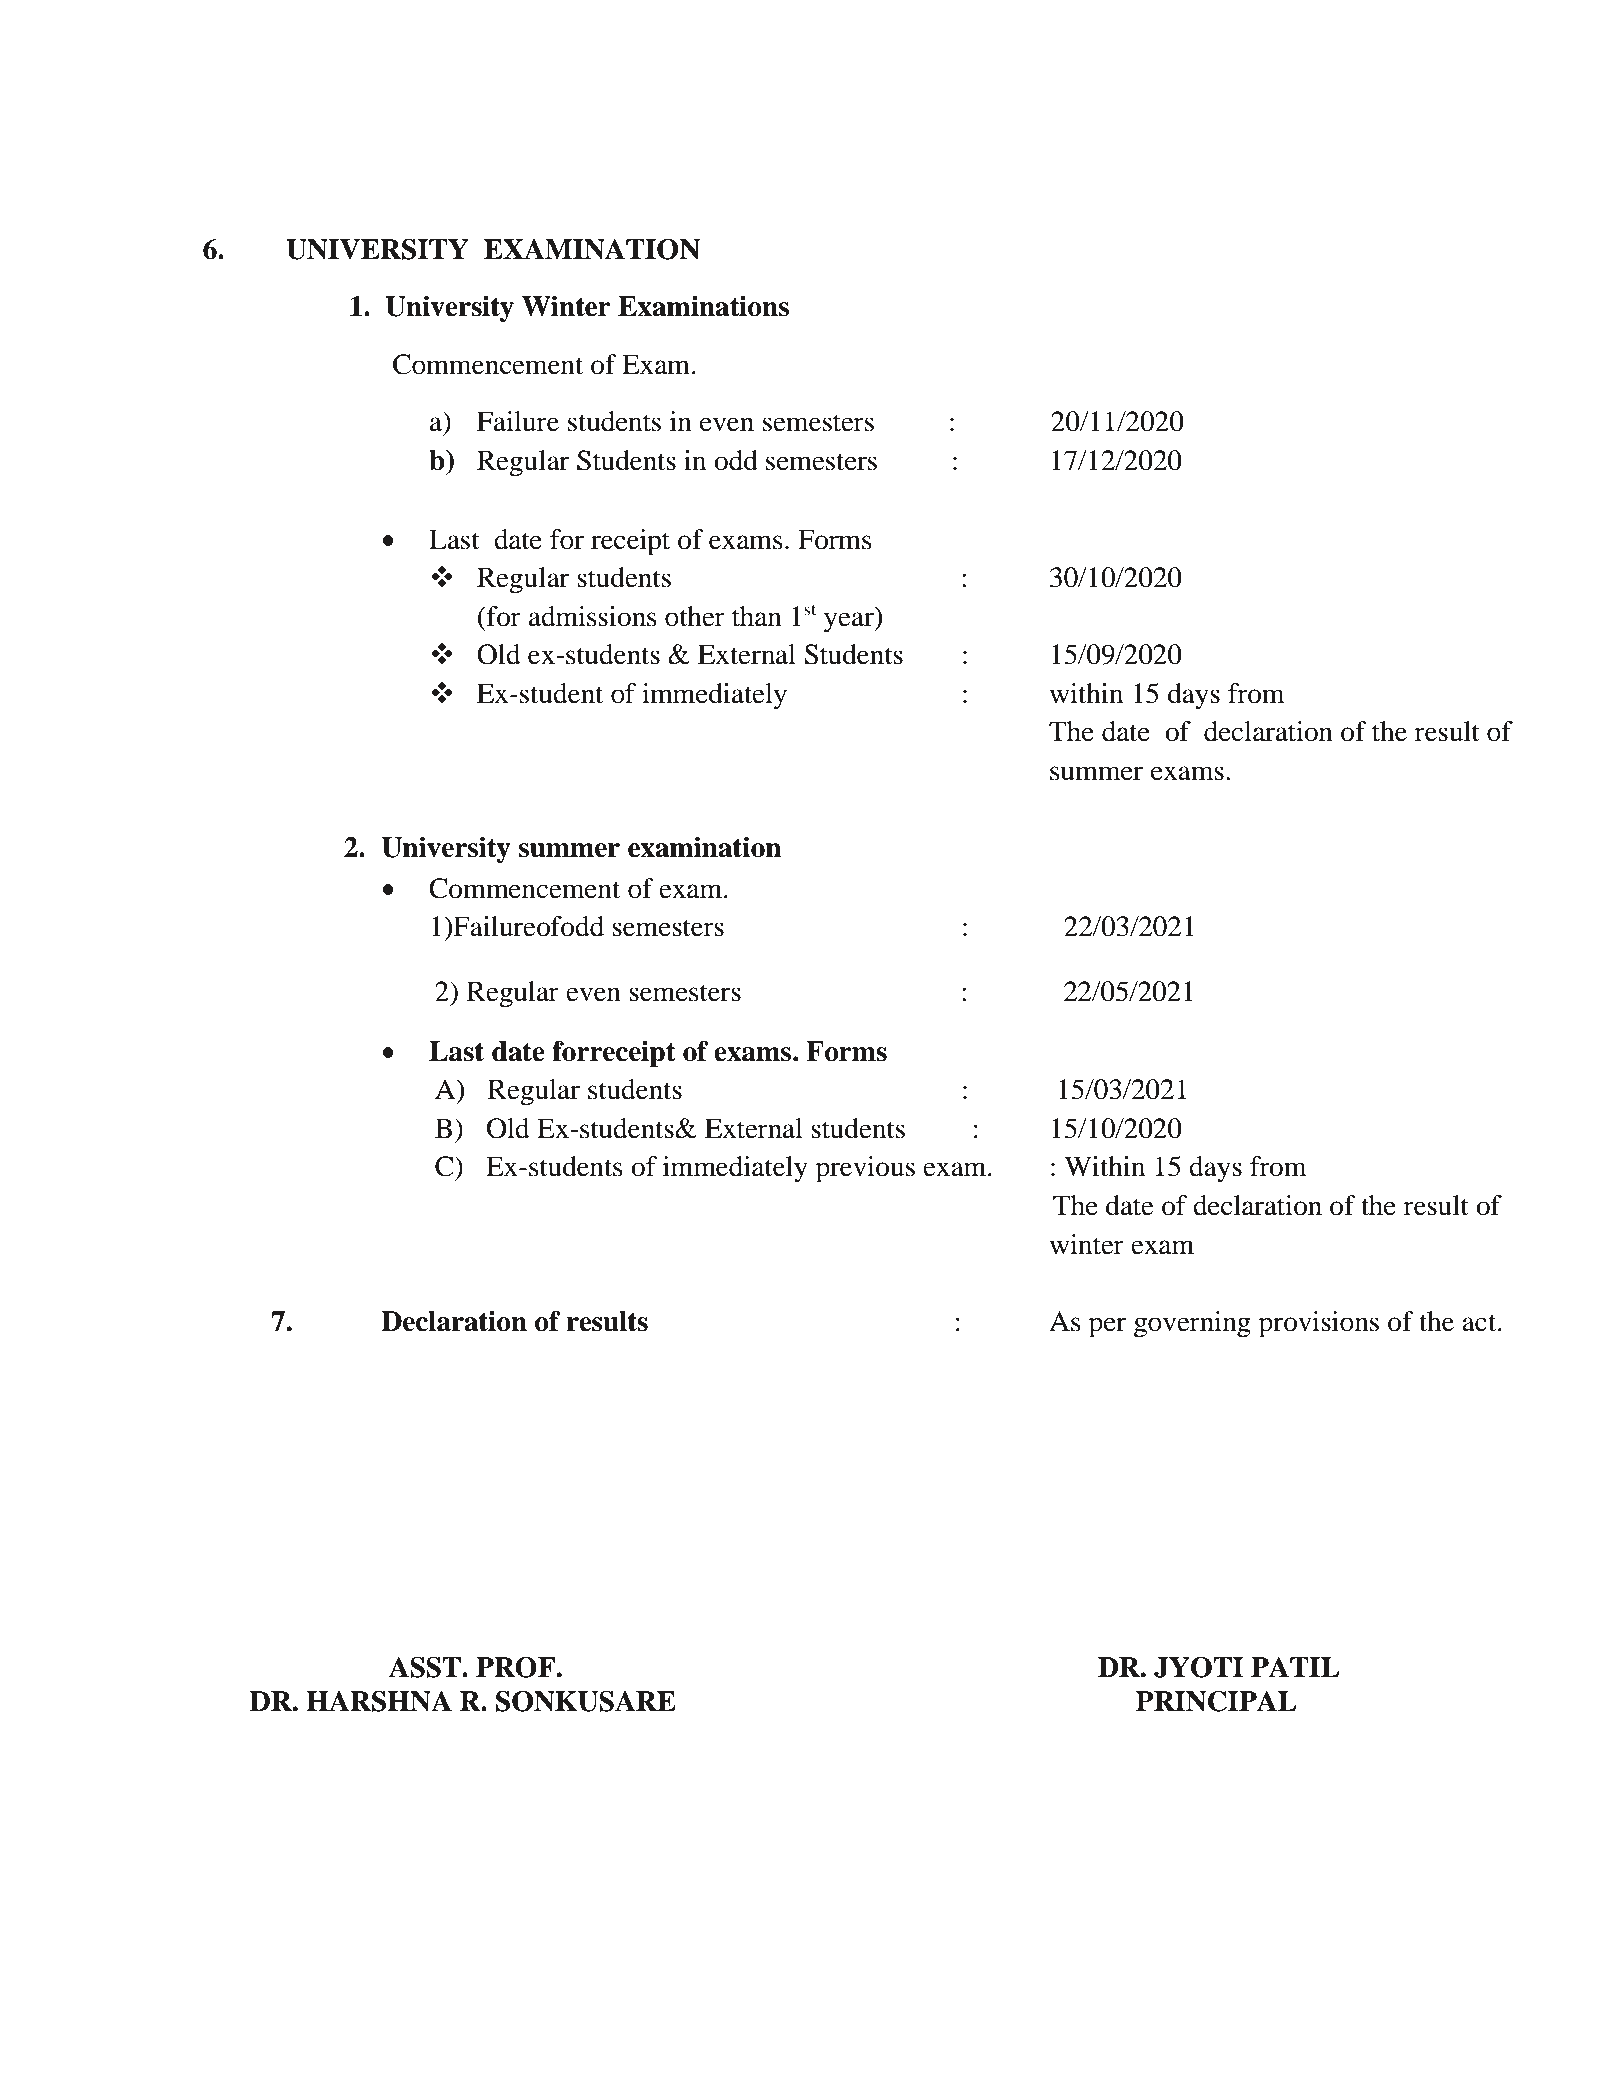  Describe the element at coordinates (1216, 1701) in the document. I see `PRINCIPAL` at that location.
